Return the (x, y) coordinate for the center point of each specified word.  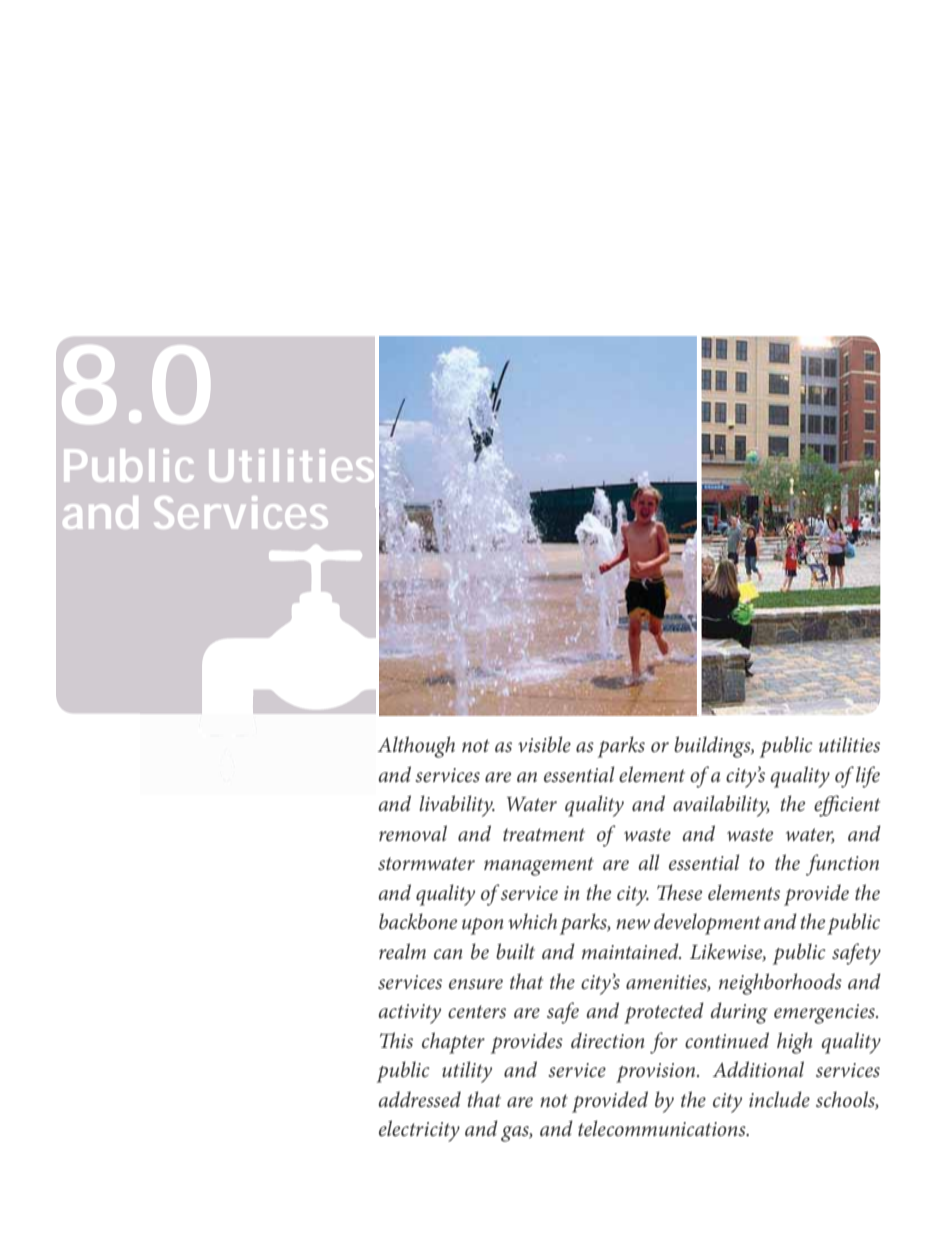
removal (413, 833)
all (649, 862)
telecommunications (663, 1128)
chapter (453, 1043)
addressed (419, 1099)
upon (482, 926)
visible (544, 744)
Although (416, 747)
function (842, 865)
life (868, 777)
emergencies (825, 1014)
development (707, 924)
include (779, 1099)
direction (607, 1040)
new (633, 924)
